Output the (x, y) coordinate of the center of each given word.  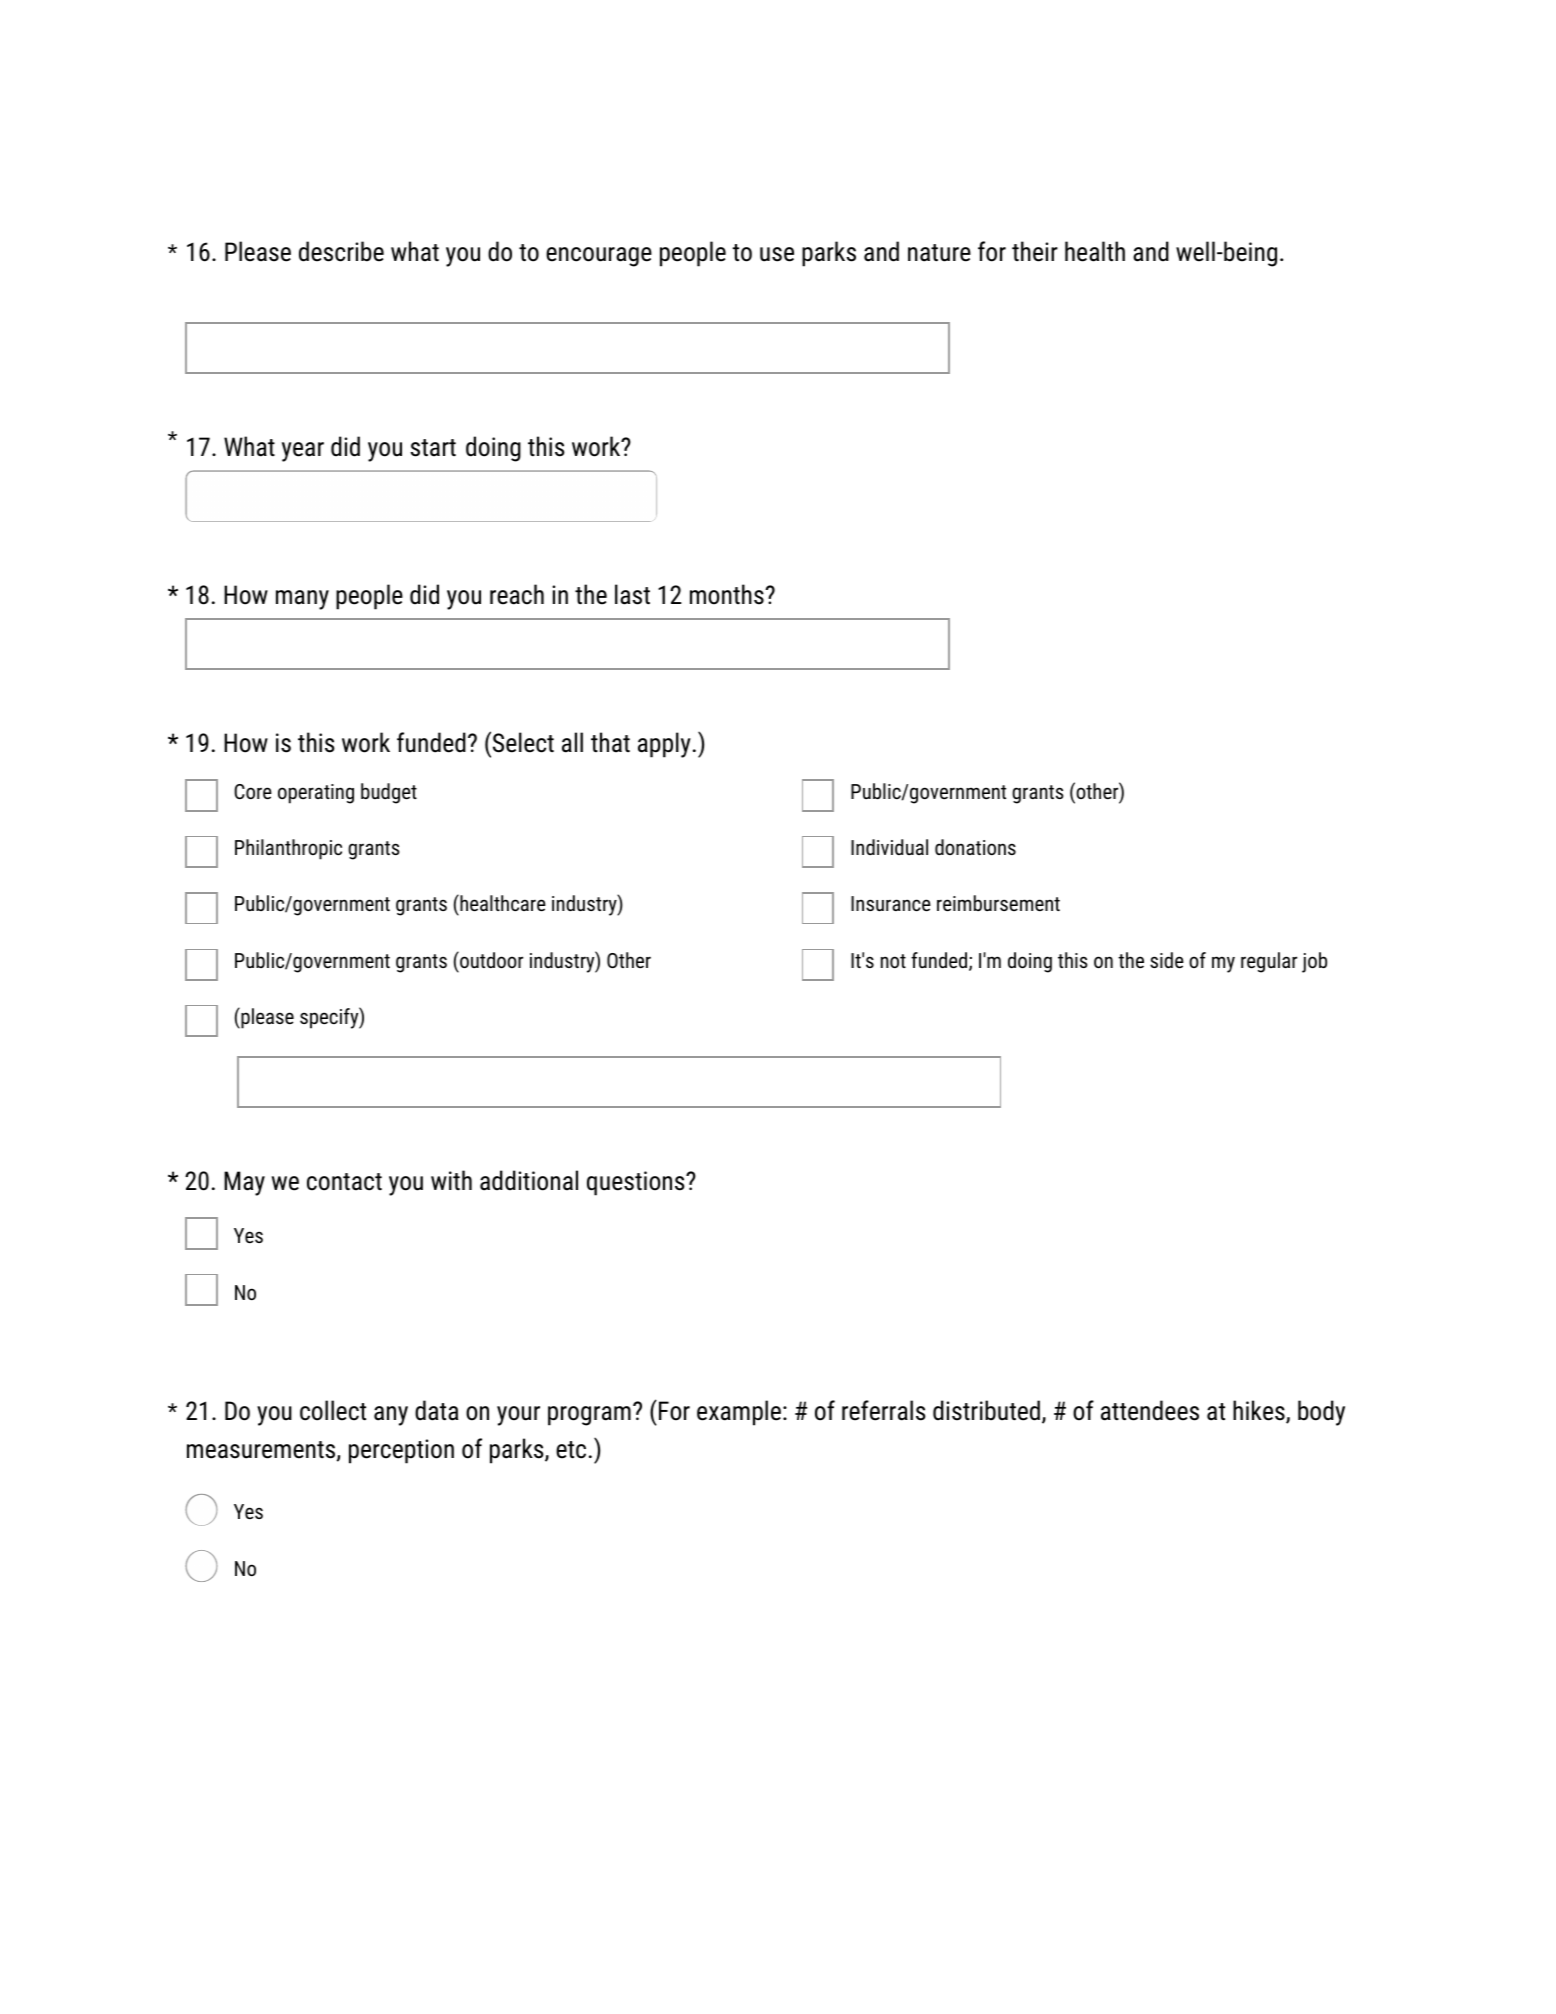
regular (1269, 962)
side (1167, 960)
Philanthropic (288, 849)
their (1035, 251)
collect (333, 1410)
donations (975, 847)
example (739, 1413)
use (777, 254)
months (728, 594)
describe (341, 251)
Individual (889, 847)
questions (637, 1183)
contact (344, 1182)
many (302, 600)
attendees (1150, 1410)
